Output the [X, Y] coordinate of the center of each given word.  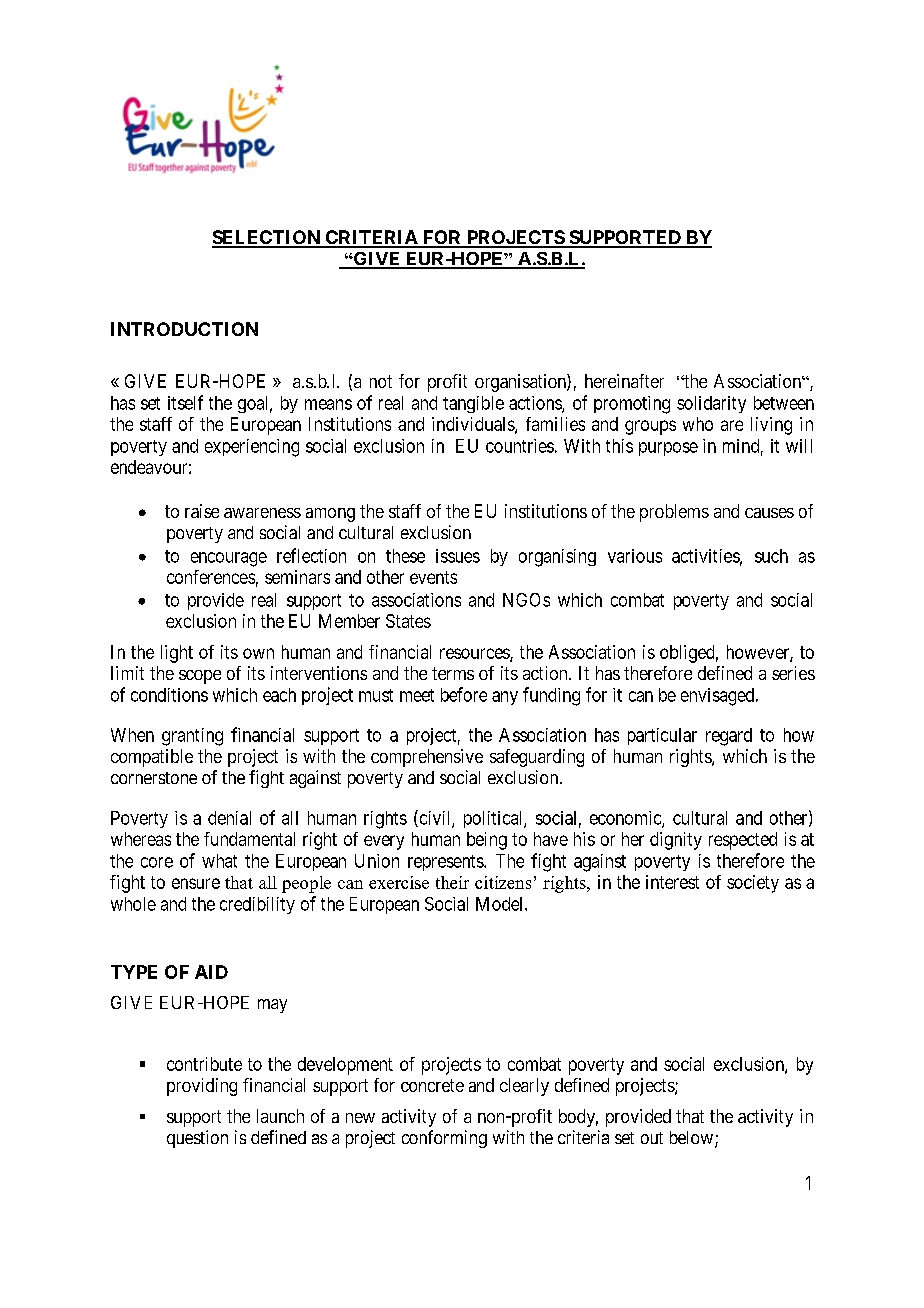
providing [202, 1087]
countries [520, 446]
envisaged [719, 697]
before [464, 694]
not [381, 381]
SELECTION [267, 238]
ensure [196, 883]
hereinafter [624, 381]
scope [200, 677]
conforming [444, 1139]
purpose [668, 449]
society [753, 884]
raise [202, 511]
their [452, 882]
